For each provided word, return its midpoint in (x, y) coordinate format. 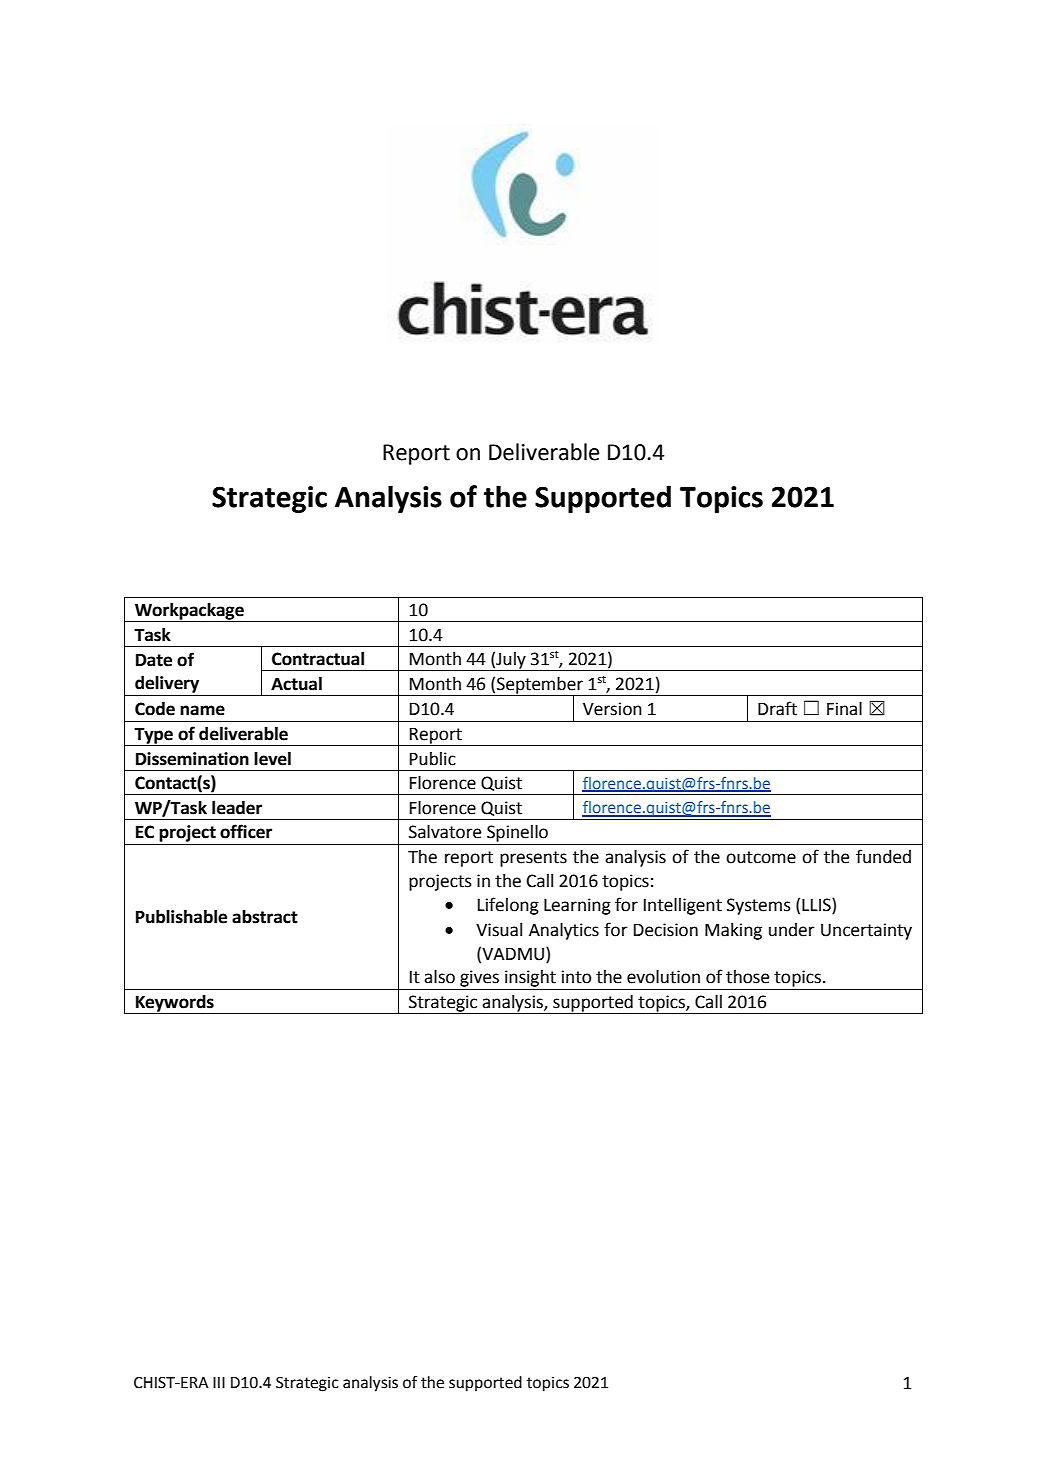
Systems (759, 906)
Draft (777, 708)
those (747, 977)
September (540, 686)
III (219, 1382)
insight (530, 978)
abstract (265, 917)
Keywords (175, 1004)
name (202, 710)
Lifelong (508, 906)
